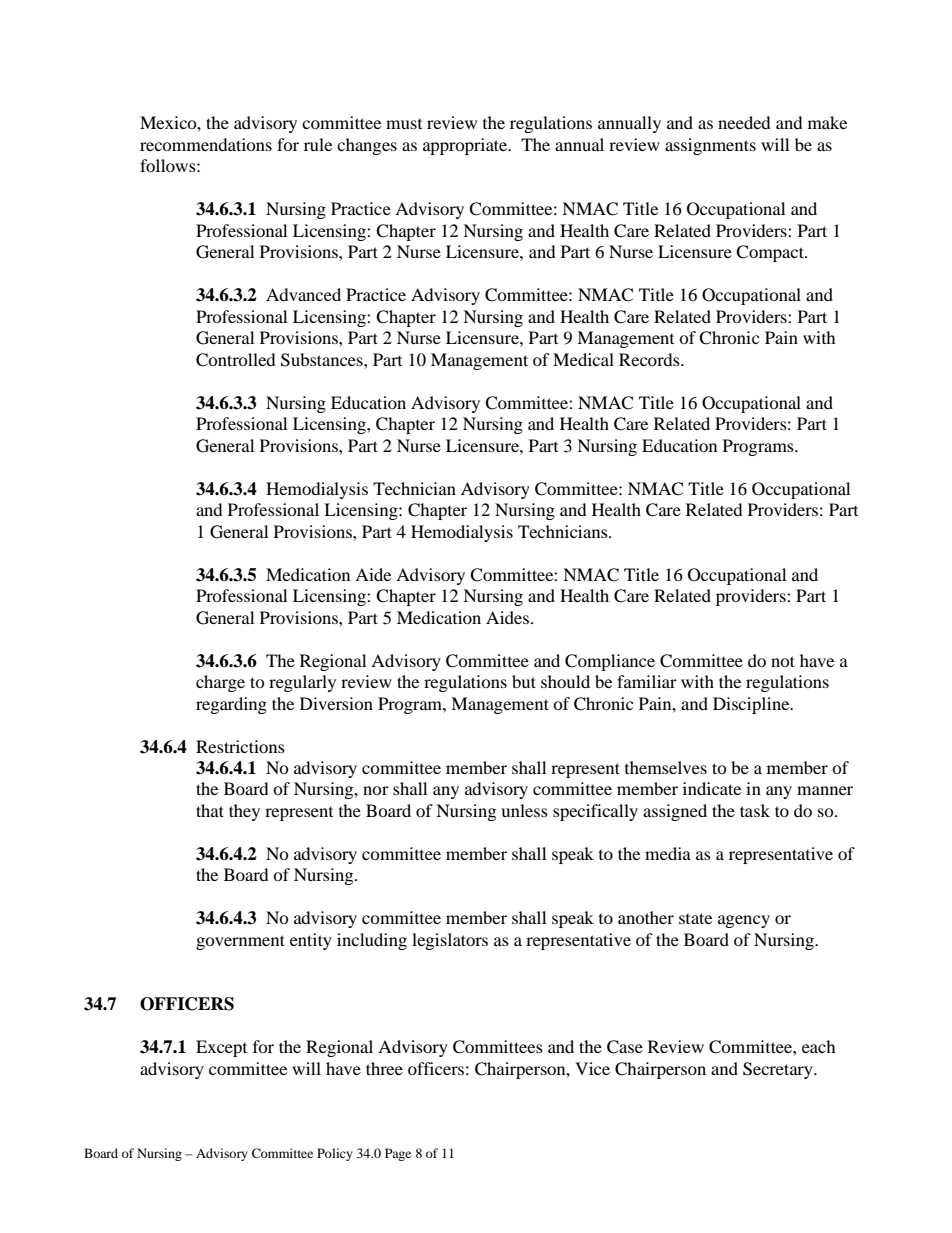 This screenshot has height=1233, width=952. Describe the element at coordinates (752, 705) in the screenshot. I see `Discipline` at that location.
